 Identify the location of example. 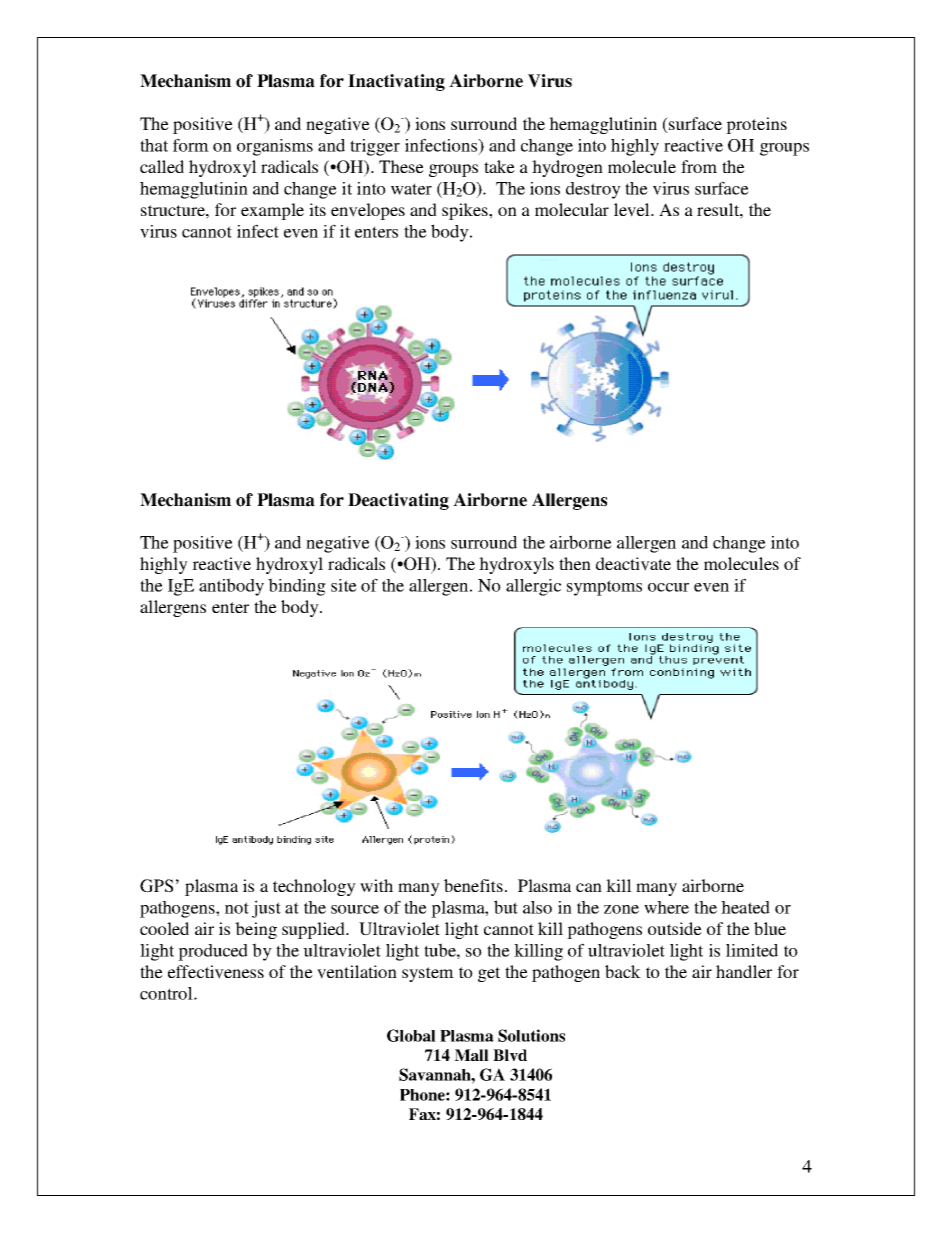
(272, 211).
